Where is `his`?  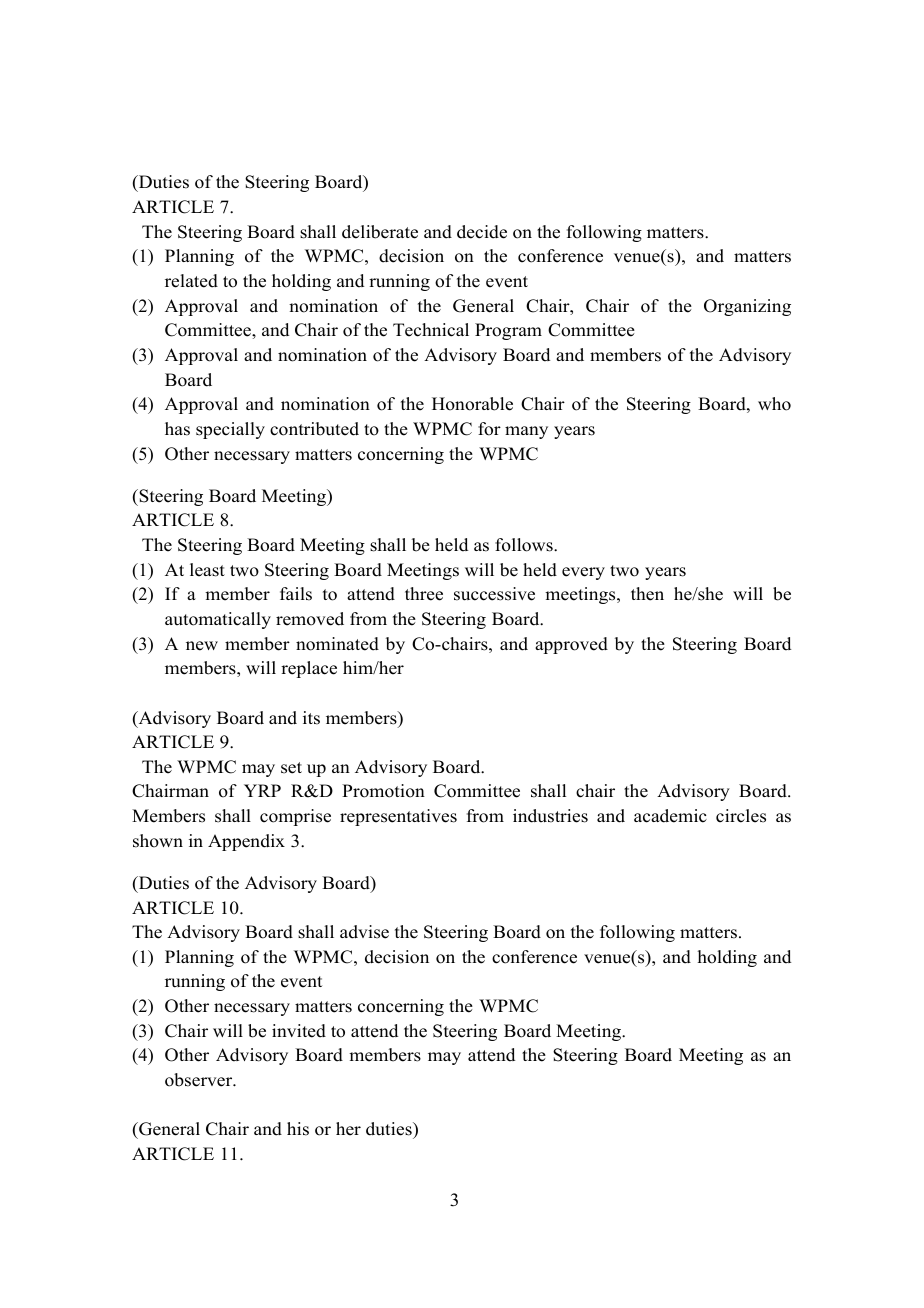
his is located at coordinates (298, 1129).
